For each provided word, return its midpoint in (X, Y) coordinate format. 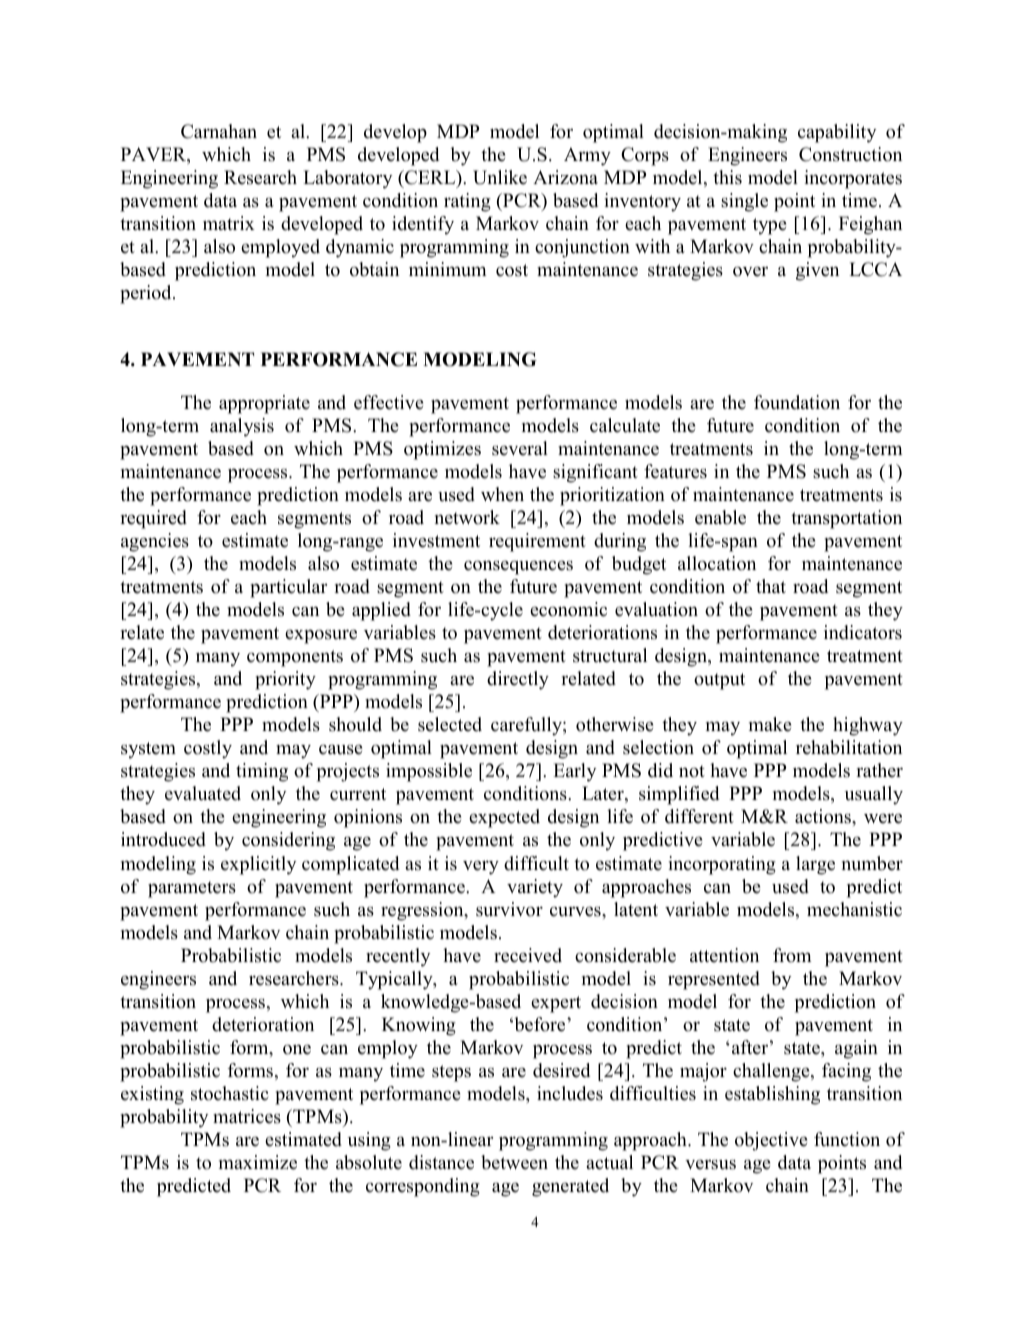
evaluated (203, 793)
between (514, 1162)
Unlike (500, 177)
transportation (846, 519)
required (153, 519)
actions (824, 816)
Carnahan (219, 131)
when (502, 494)
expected (504, 818)
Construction (850, 154)
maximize (258, 1162)
